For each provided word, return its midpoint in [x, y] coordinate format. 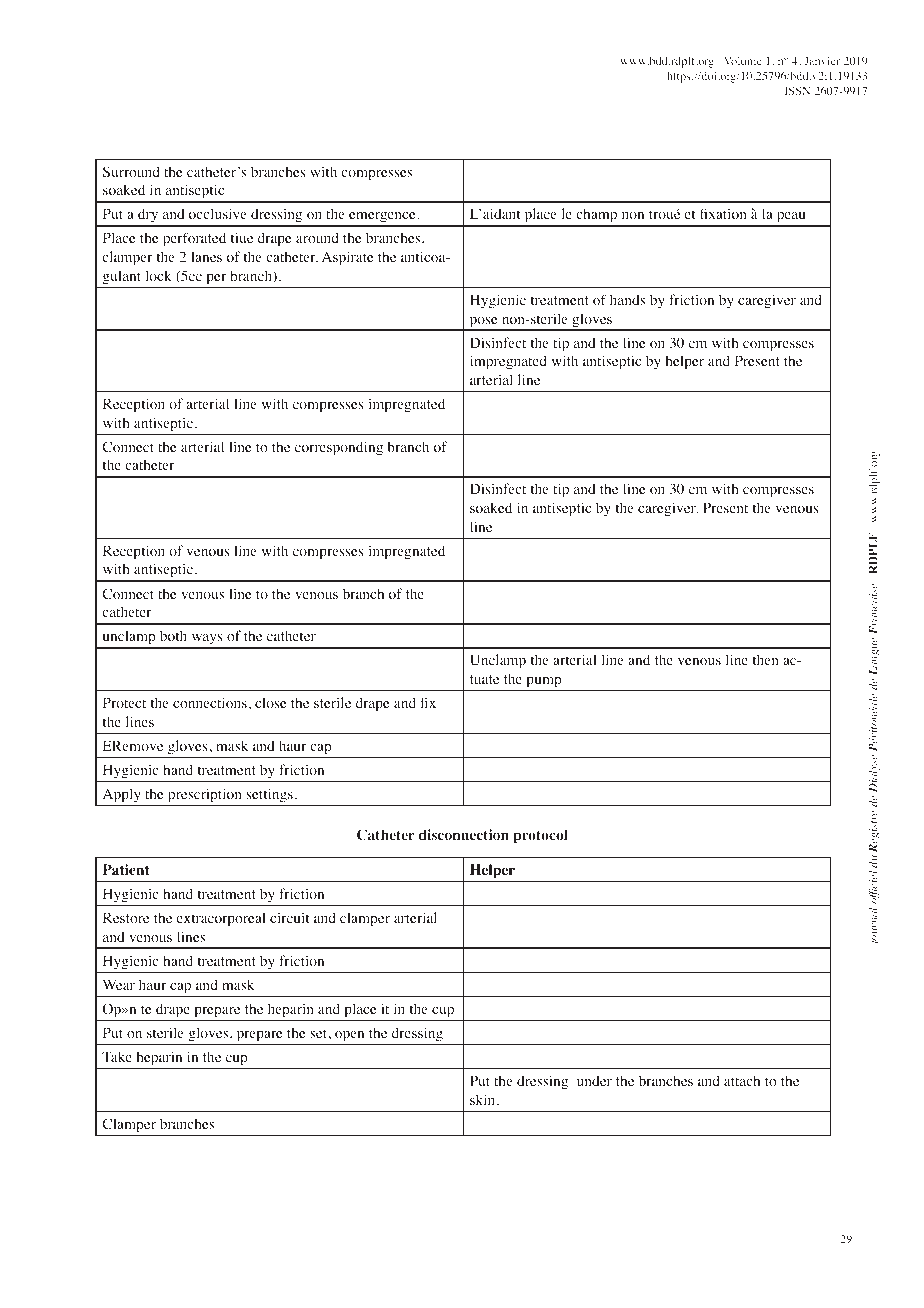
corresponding [339, 448]
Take [117, 1056]
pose [483, 323]
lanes [206, 256]
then [765, 659]
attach [742, 1080]
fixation [723, 214]
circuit [289, 917]
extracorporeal [221, 919]
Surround [131, 171]
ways [207, 641]
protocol [541, 836]
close [270, 702]
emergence [382, 219]
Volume [743, 61]
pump [544, 682]
